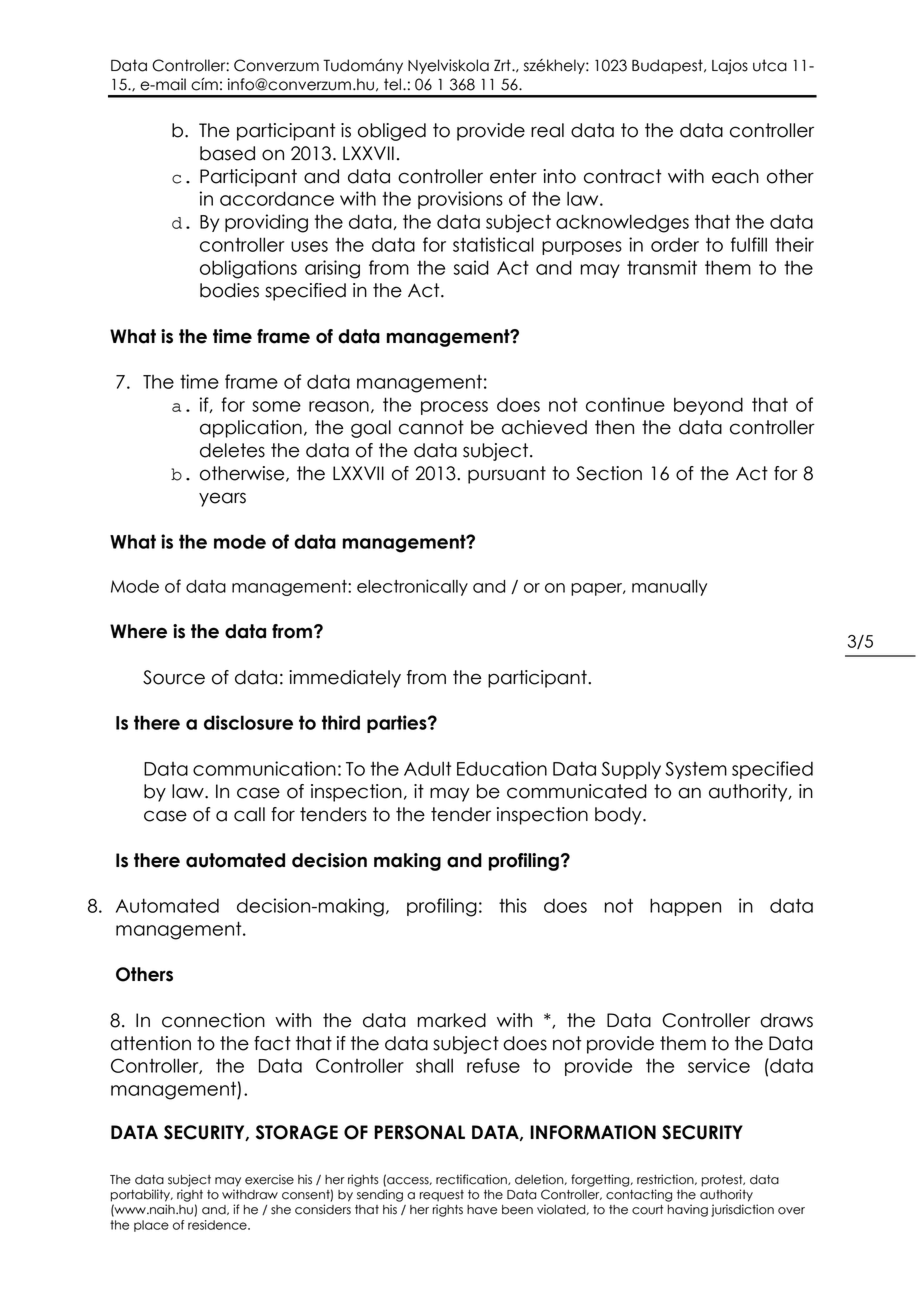  Describe the element at coordinates (730, 66) in the screenshot. I see `Lajos` at that location.
